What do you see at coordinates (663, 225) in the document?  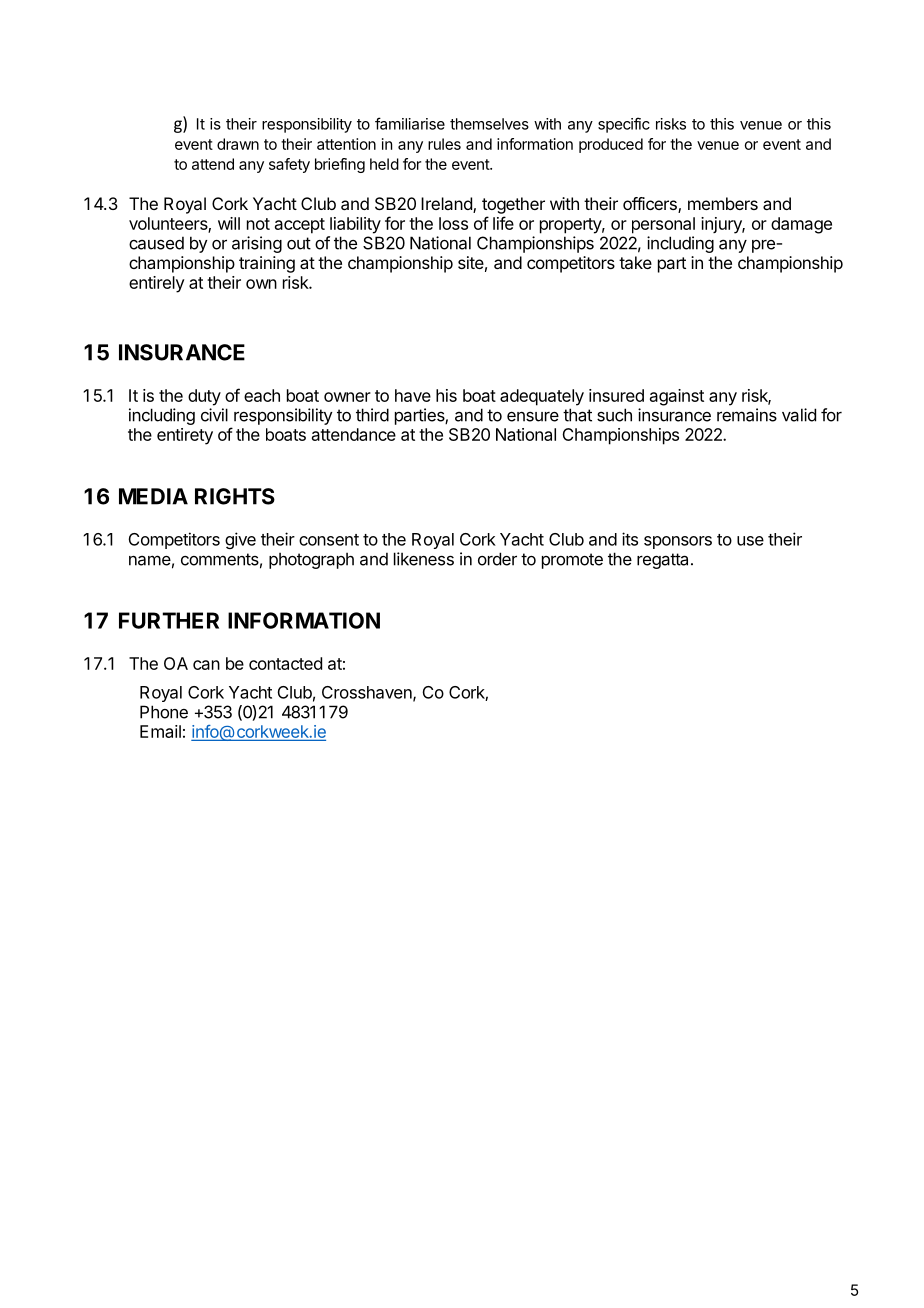 I see `personal` at bounding box center [663, 225].
